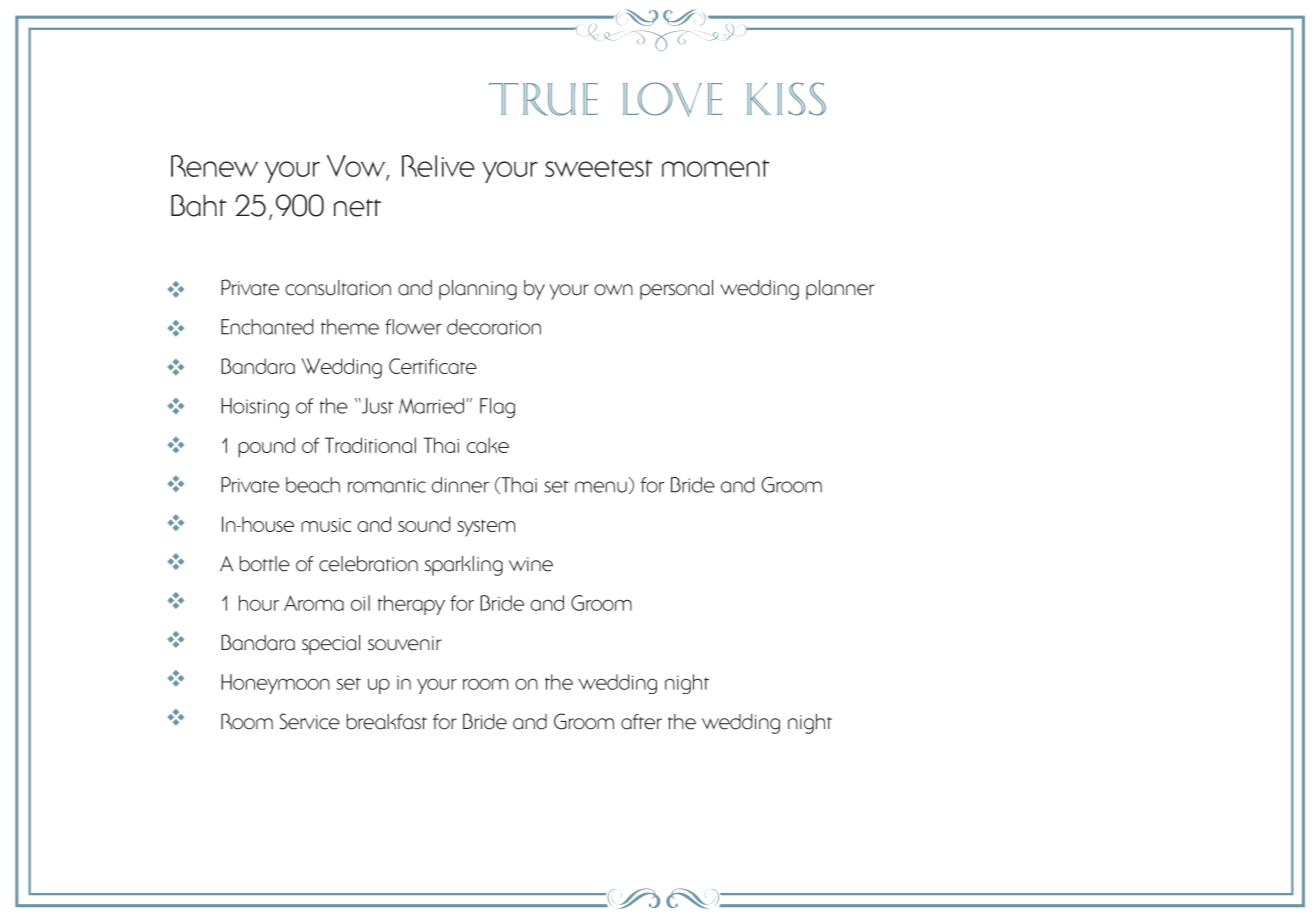 This page has width=1316, height=921. Describe the element at coordinates (786, 99) in the page. I see `Kiss` at that location.
